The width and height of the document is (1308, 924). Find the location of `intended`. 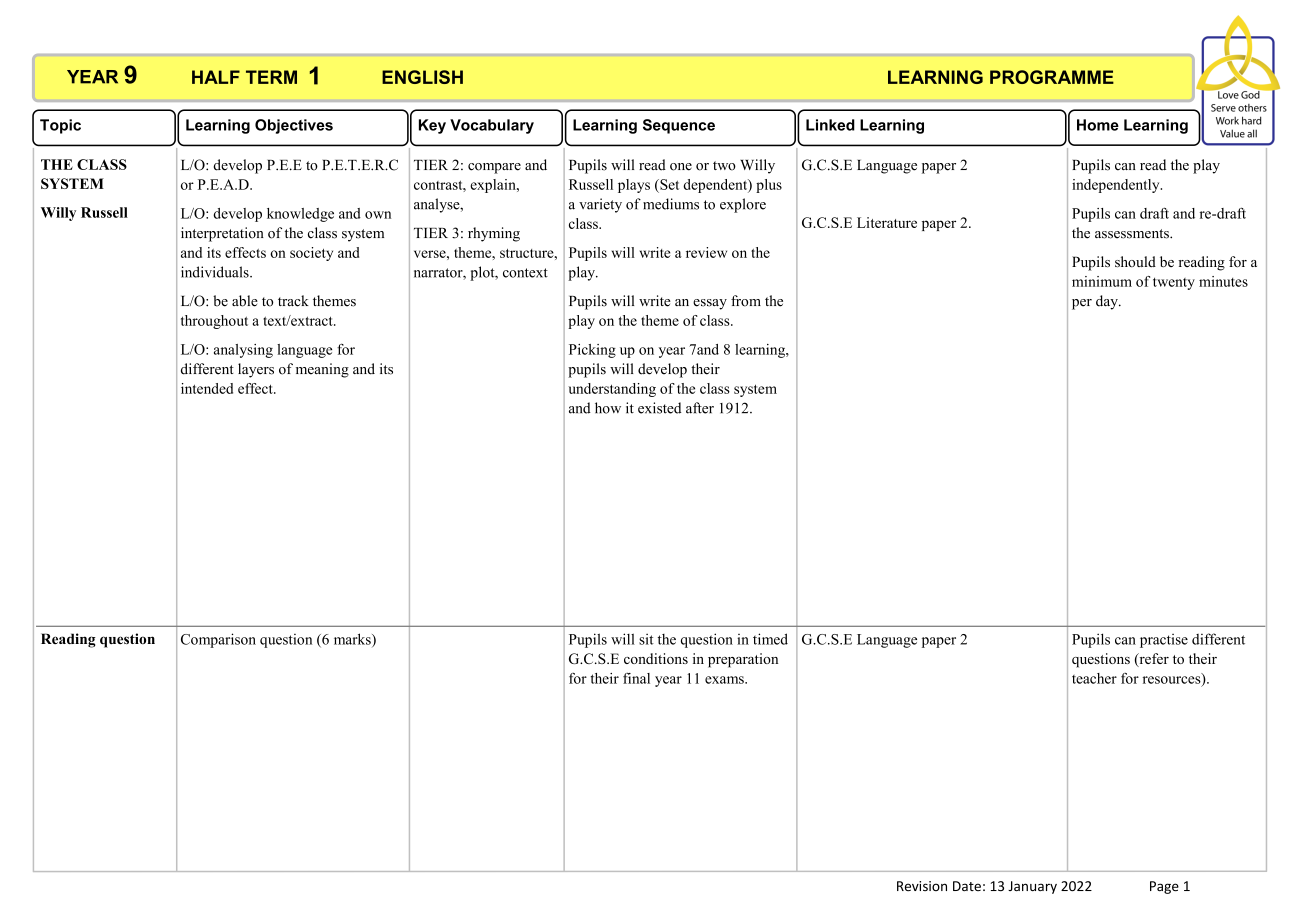

intended is located at coordinates (207, 388).
